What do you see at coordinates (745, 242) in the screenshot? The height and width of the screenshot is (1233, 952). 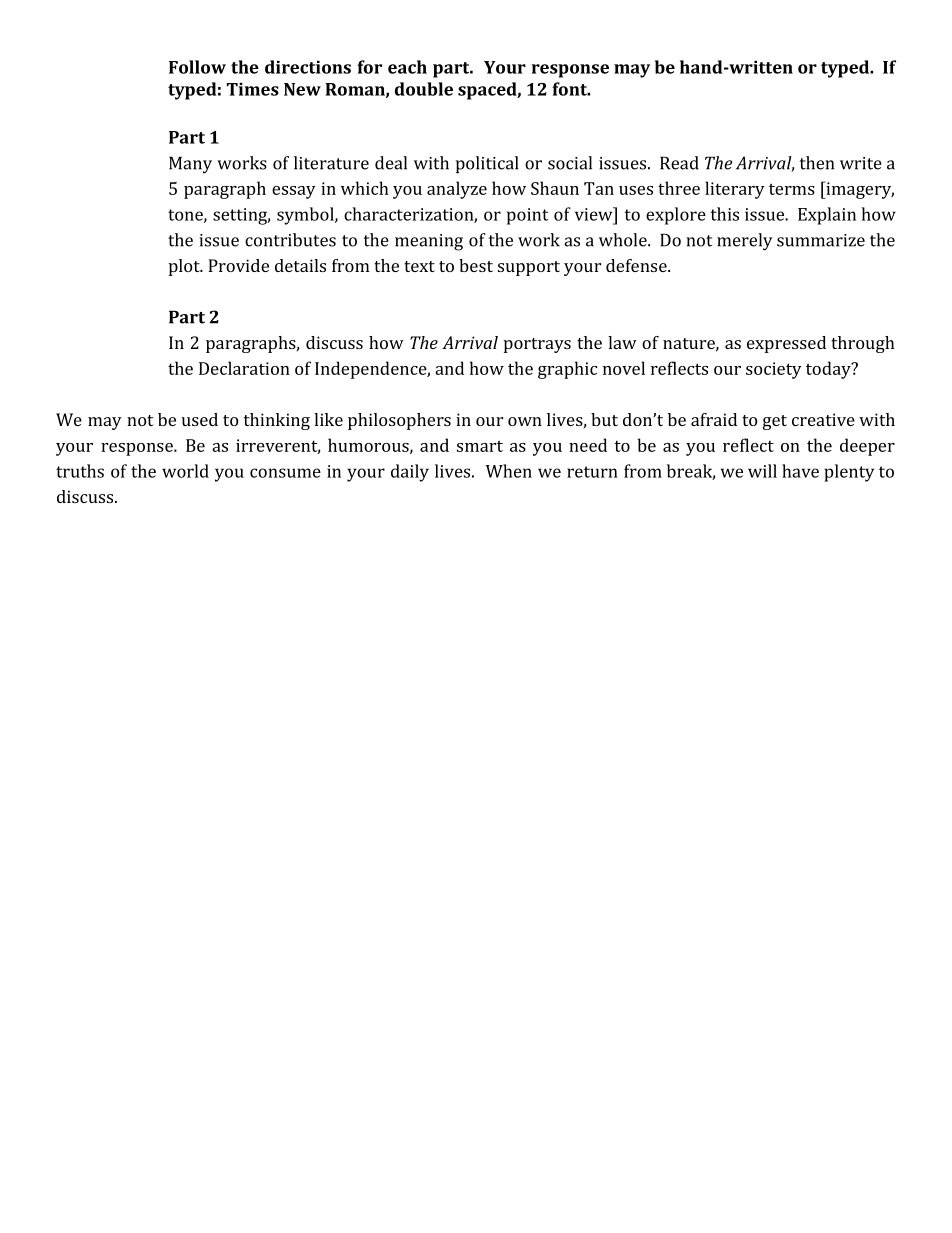 I see `merely` at bounding box center [745, 242].
